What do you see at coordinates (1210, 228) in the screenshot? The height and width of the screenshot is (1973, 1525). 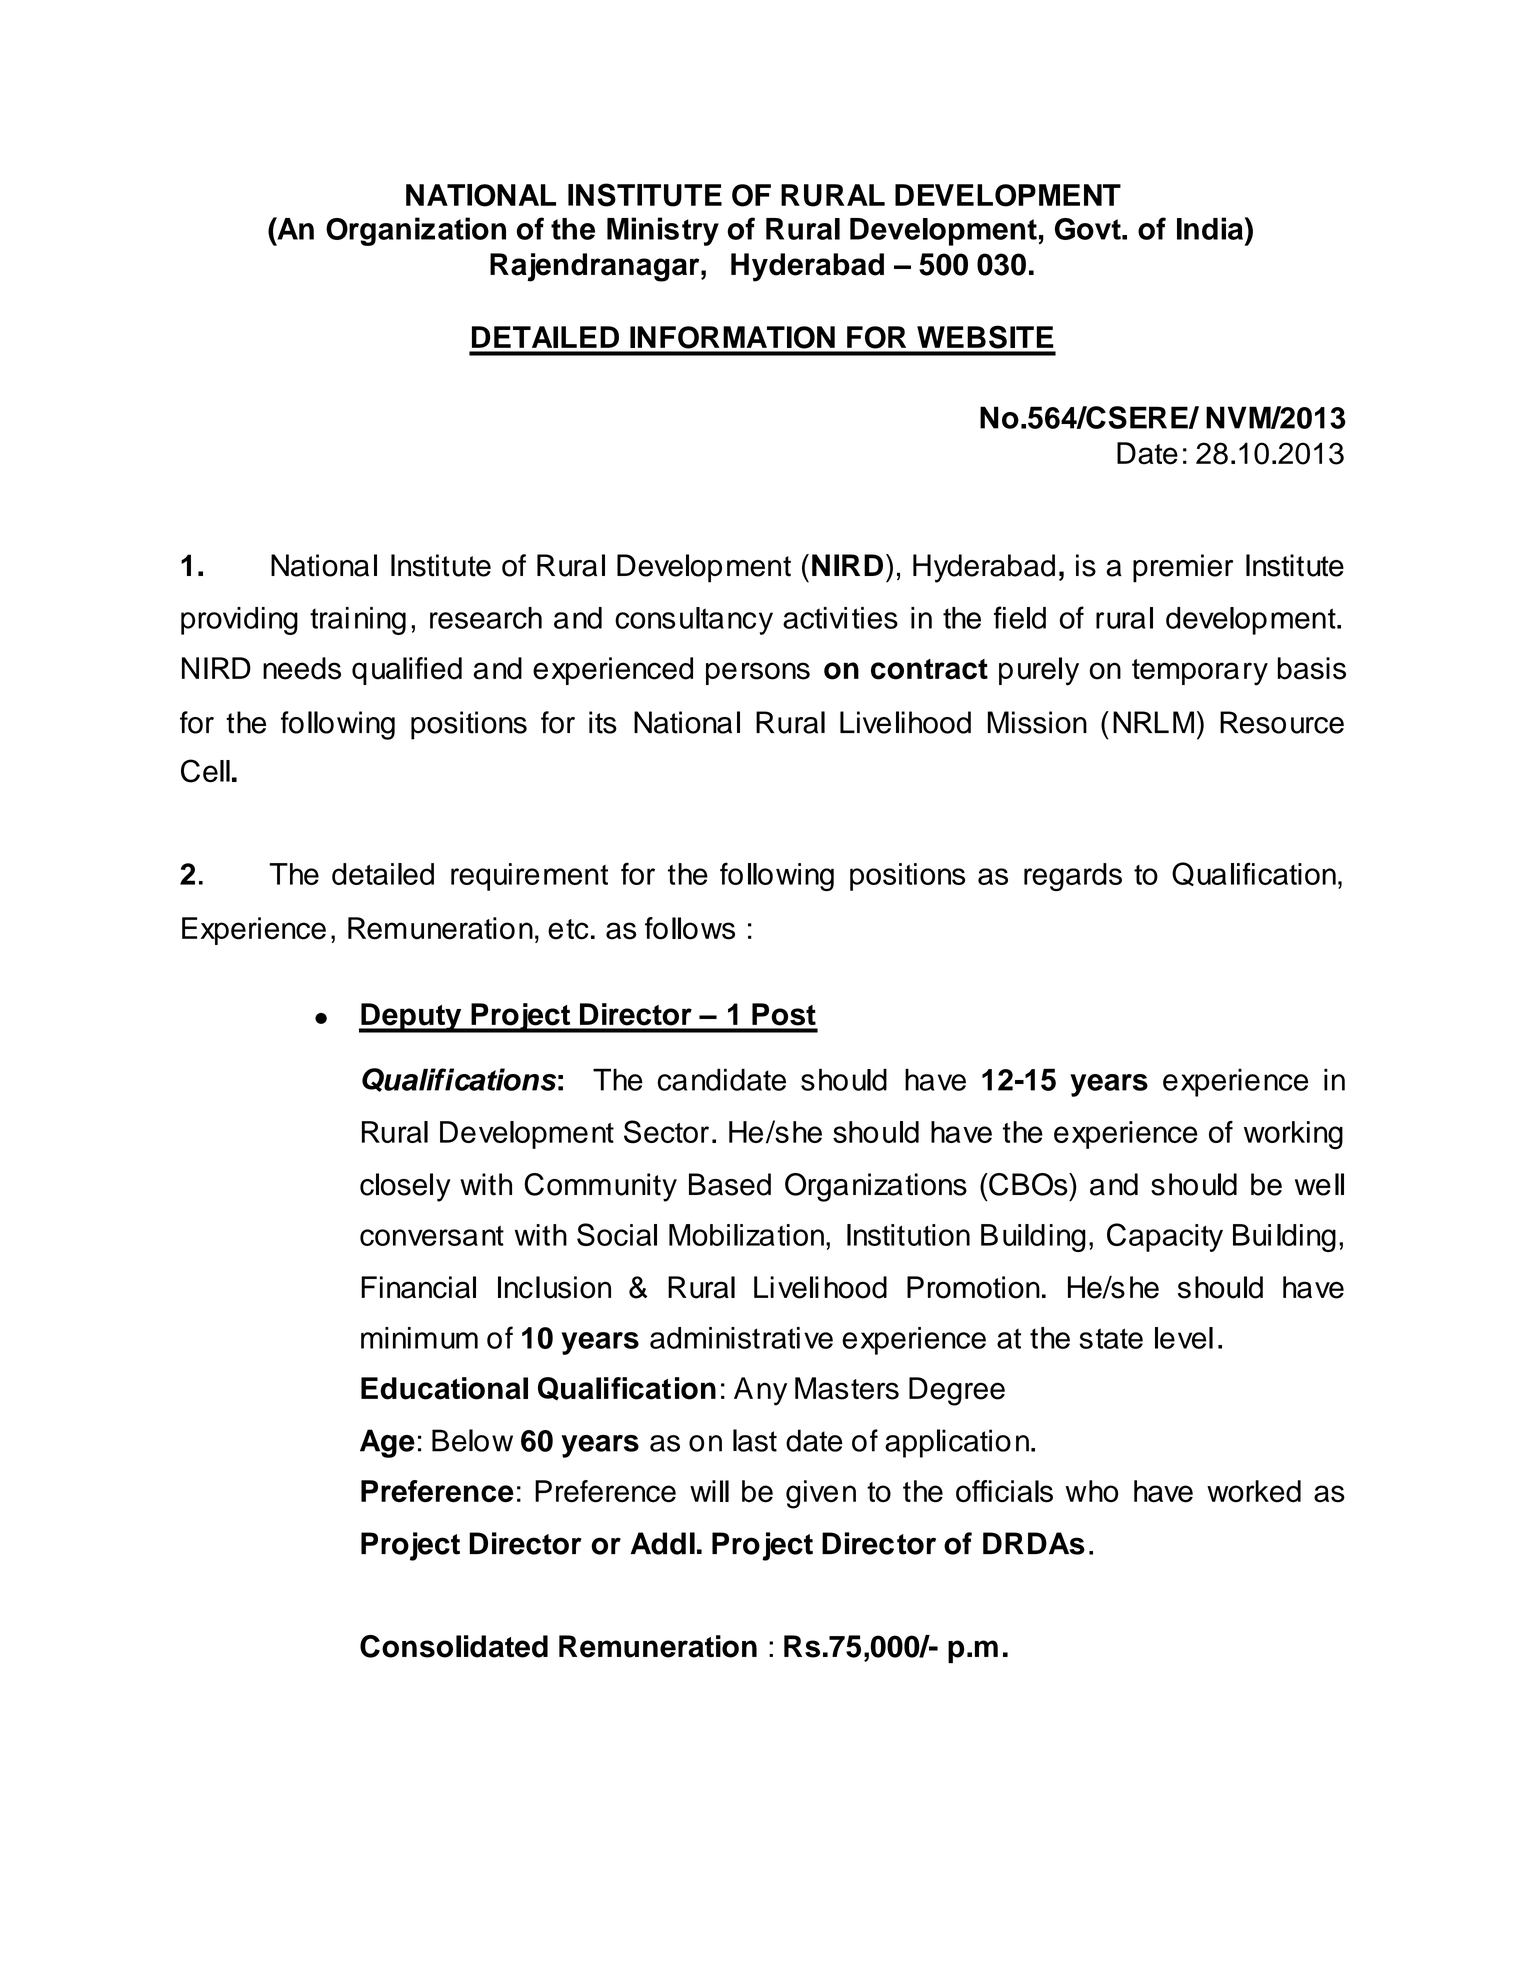 I see `India` at bounding box center [1210, 228].
